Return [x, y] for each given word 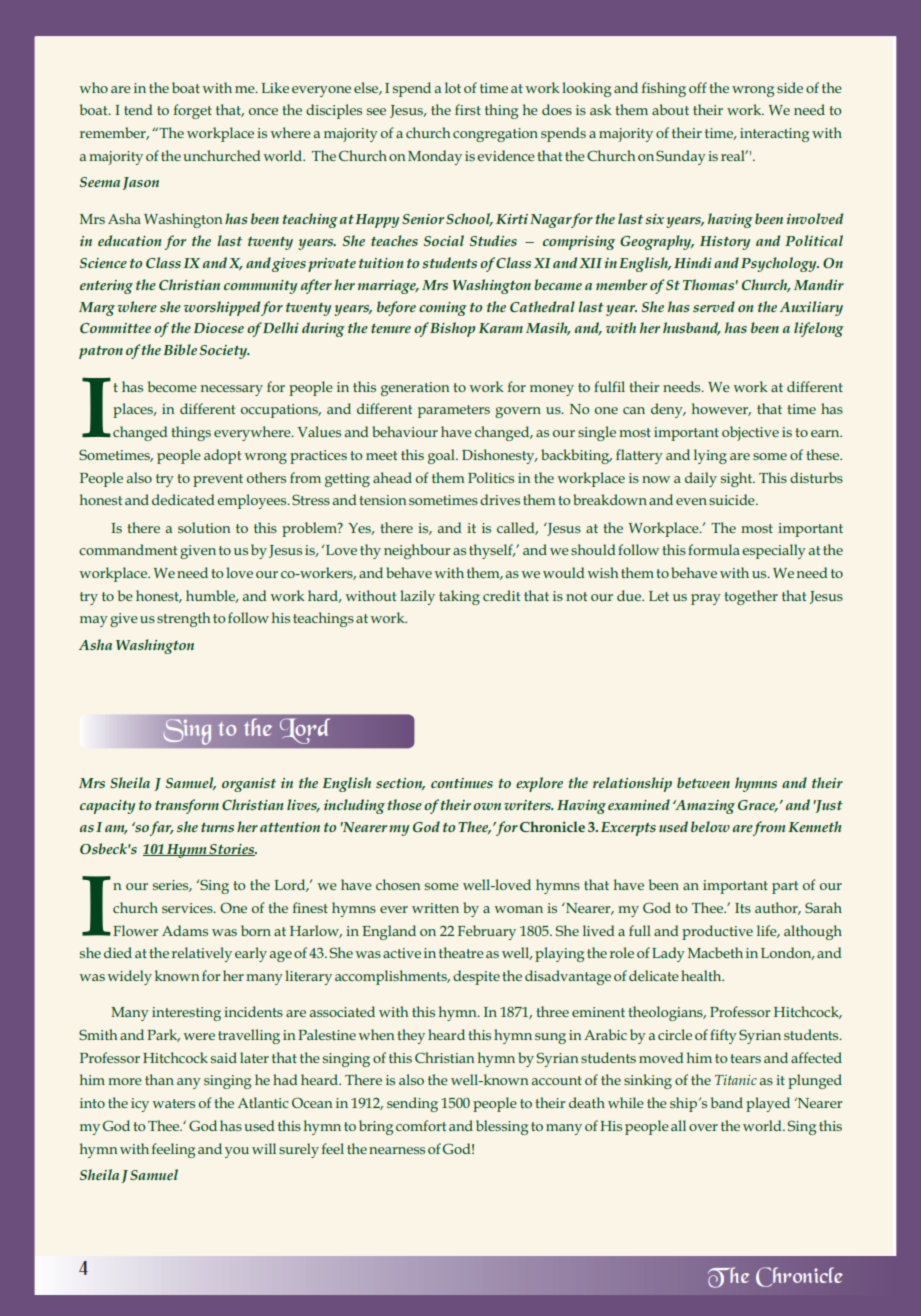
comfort [421, 1125]
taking [459, 597]
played [768, 1104]
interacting [774, 135]
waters [173, 1103]
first [468, 109]
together [751, 597]
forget [193, 111]
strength [183, 619]
